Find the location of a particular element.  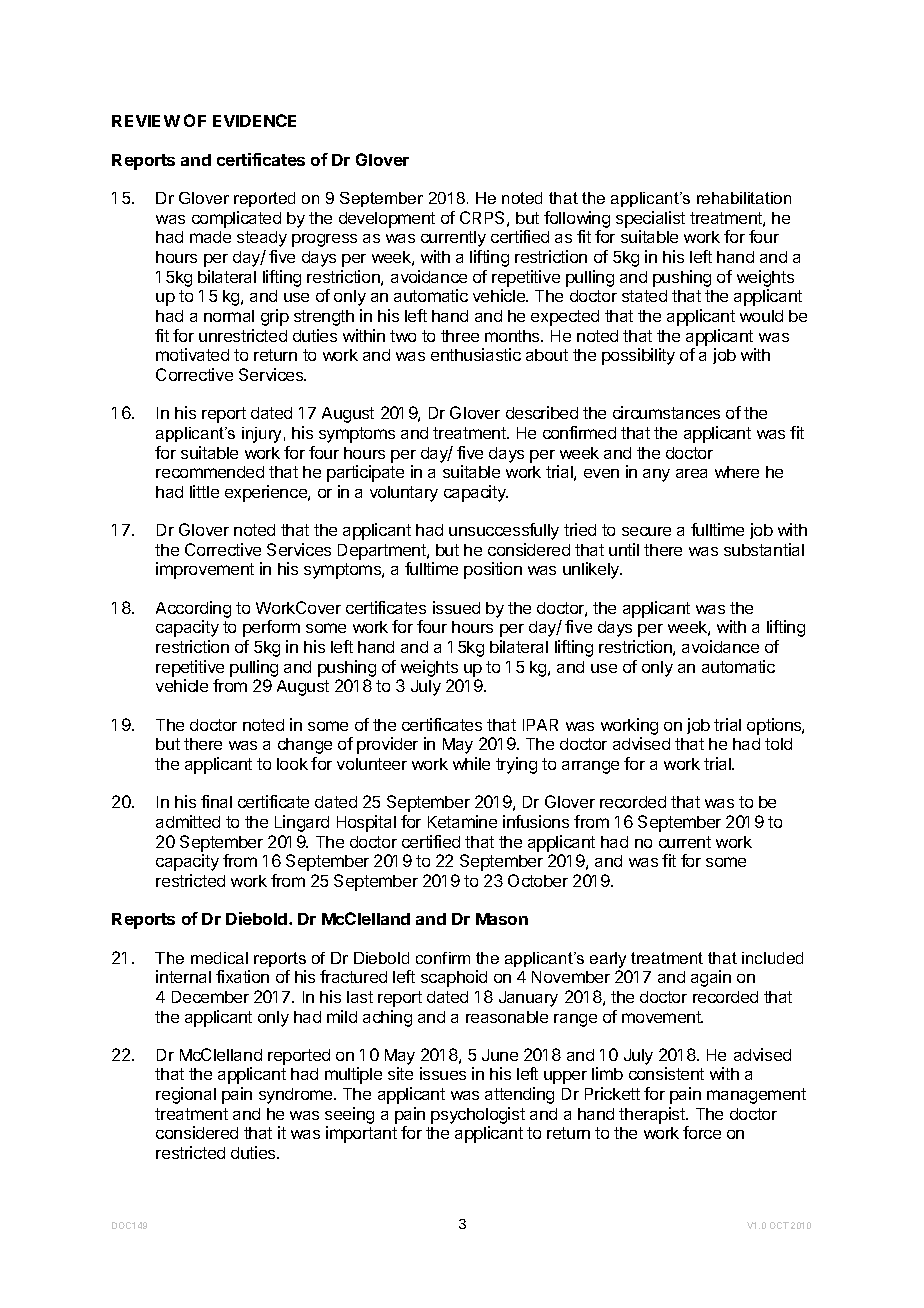

enthusiastic is located at coordinates (476, 354).
